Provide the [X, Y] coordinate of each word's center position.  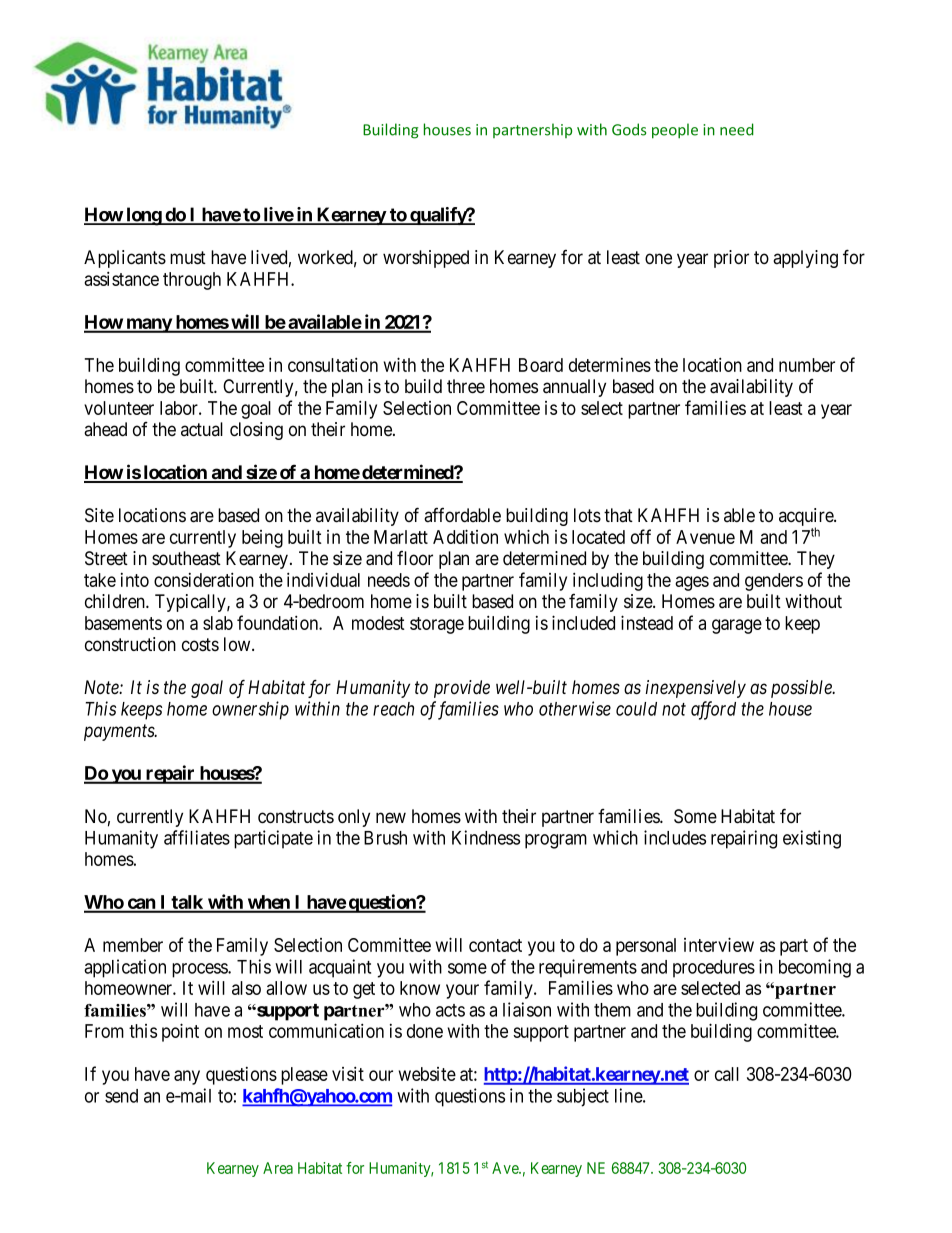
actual [202, 429]
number [807, 365]
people [675, 131]
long [143, 216]
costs [200, 645]
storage [437, 625]
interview [719, 944]
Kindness [486, 837]
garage [737, 626]
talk [187, 903]
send [121, 1096]
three [466, 386]
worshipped [426, 259]
